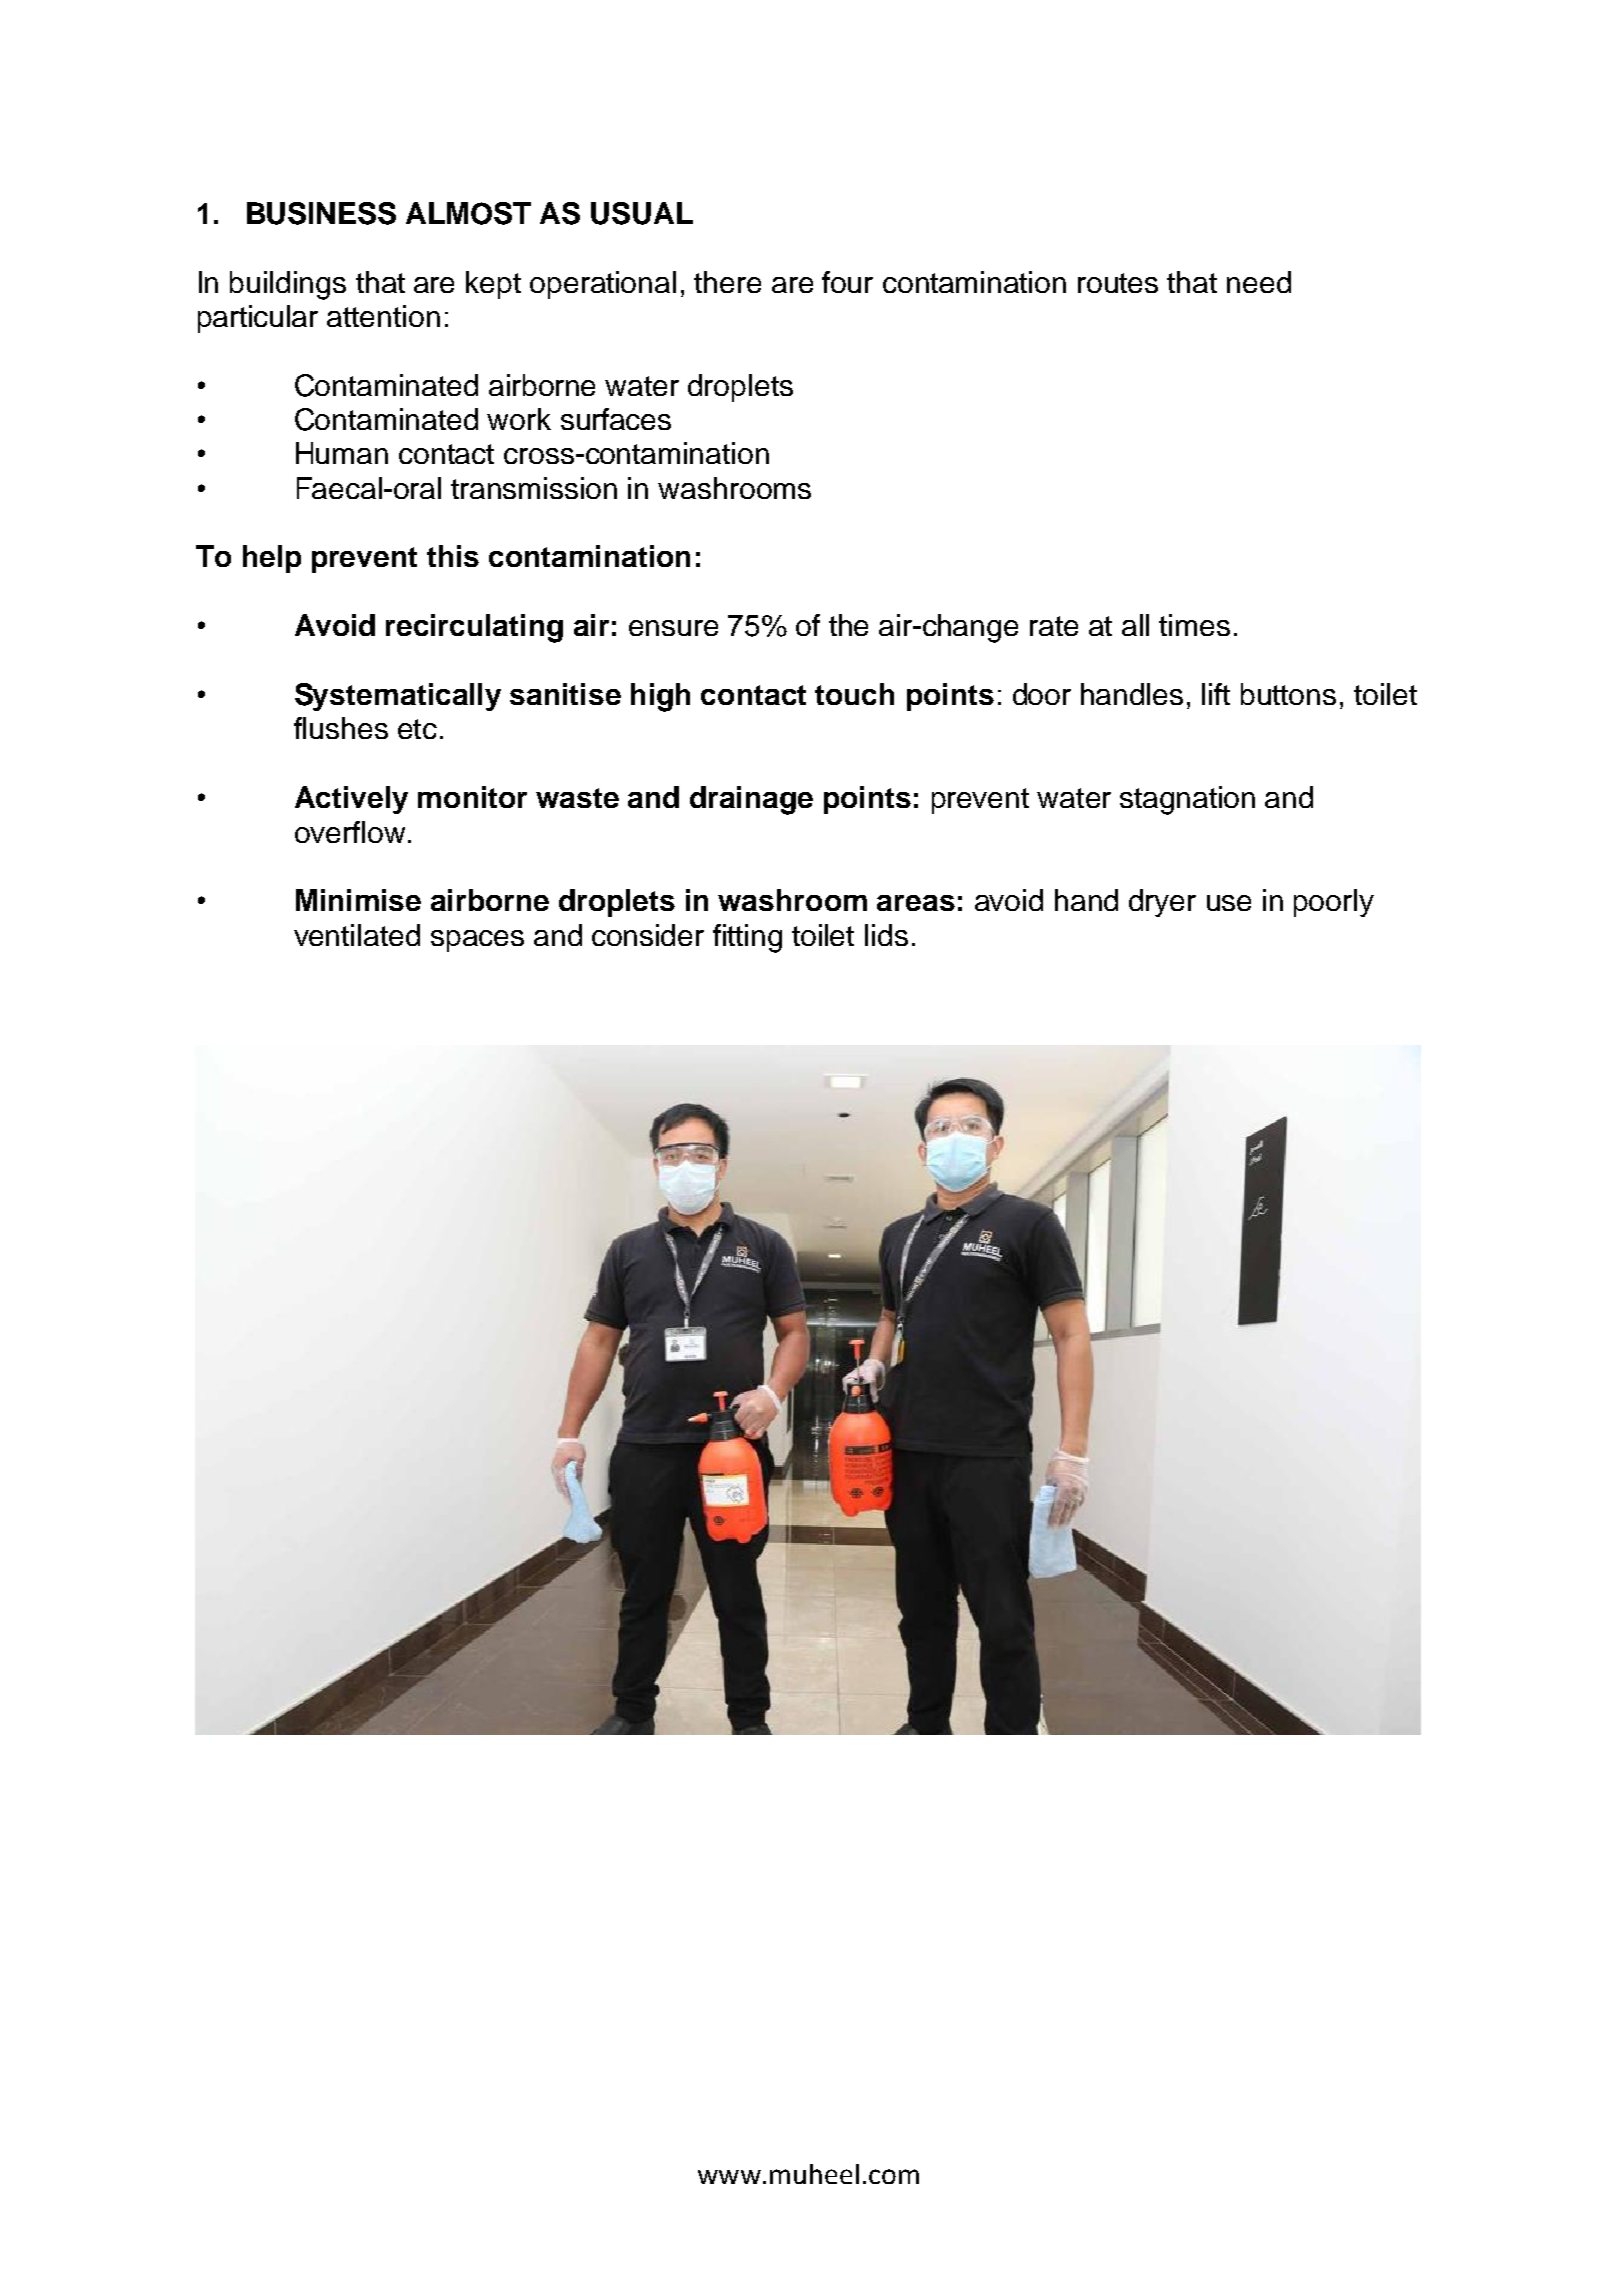 This screenshot has width=1618, height=2288. Describe the element at coordinates (747, 938) in the screenshot. I see `fitting` at that location.
